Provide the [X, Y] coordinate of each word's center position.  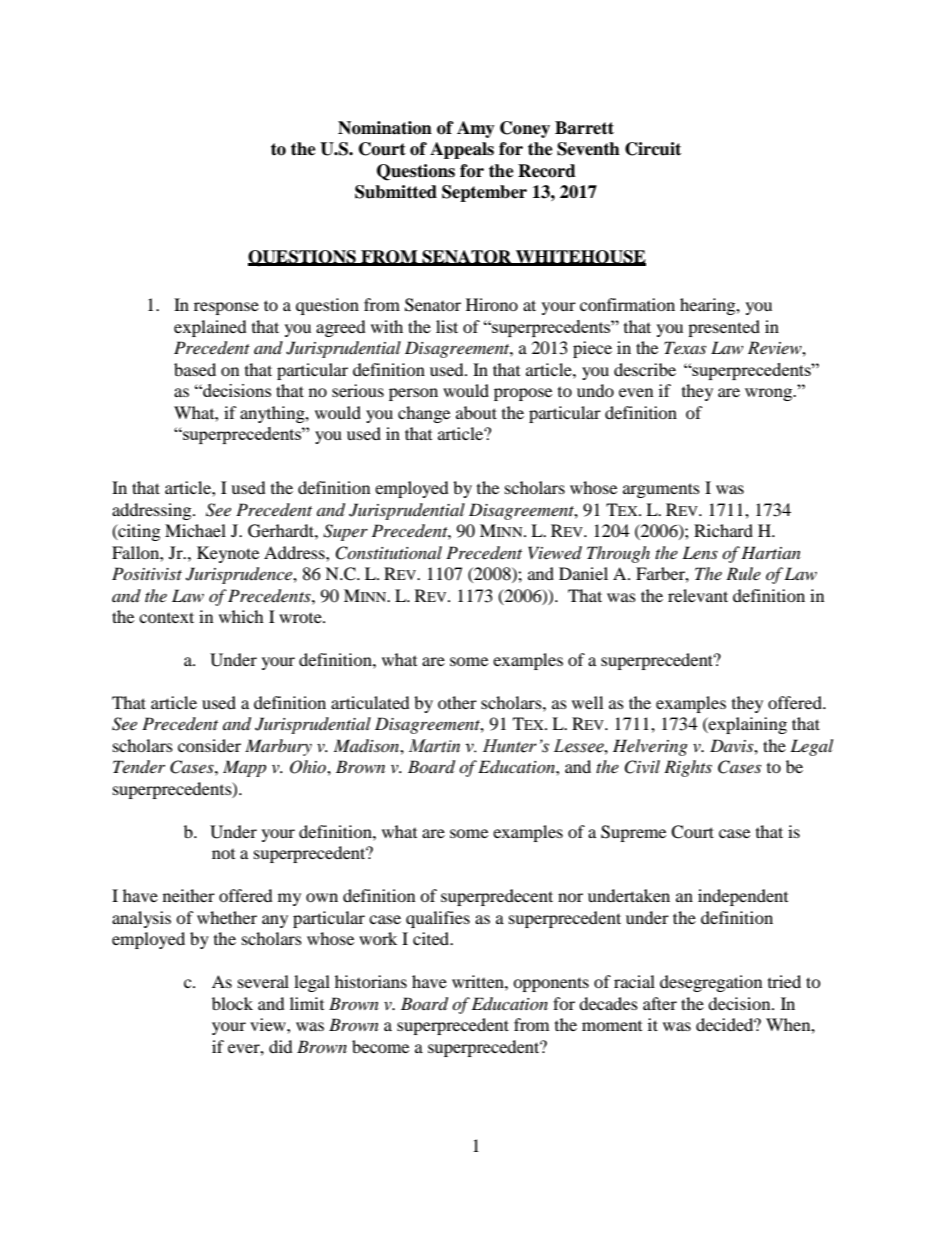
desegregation [711, 983]
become [380, 1046]
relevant [698, 595]
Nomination [385, 128]
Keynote [228, 554]
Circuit [653, 149]
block [232, 1003]
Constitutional [388, 553]
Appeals [462, 150]
